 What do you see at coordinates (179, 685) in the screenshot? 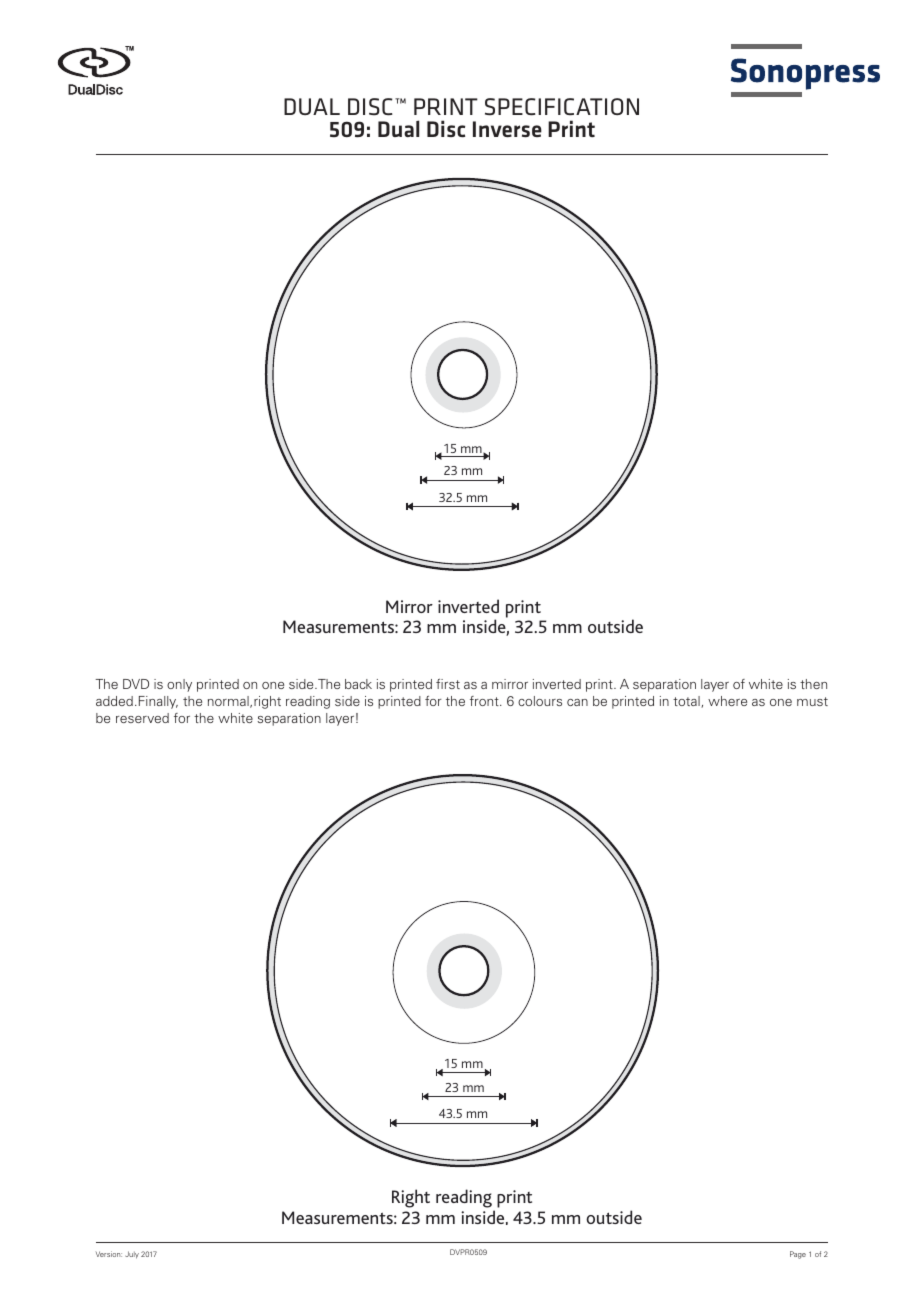
I see `only` at bounding box center [179, 685].
